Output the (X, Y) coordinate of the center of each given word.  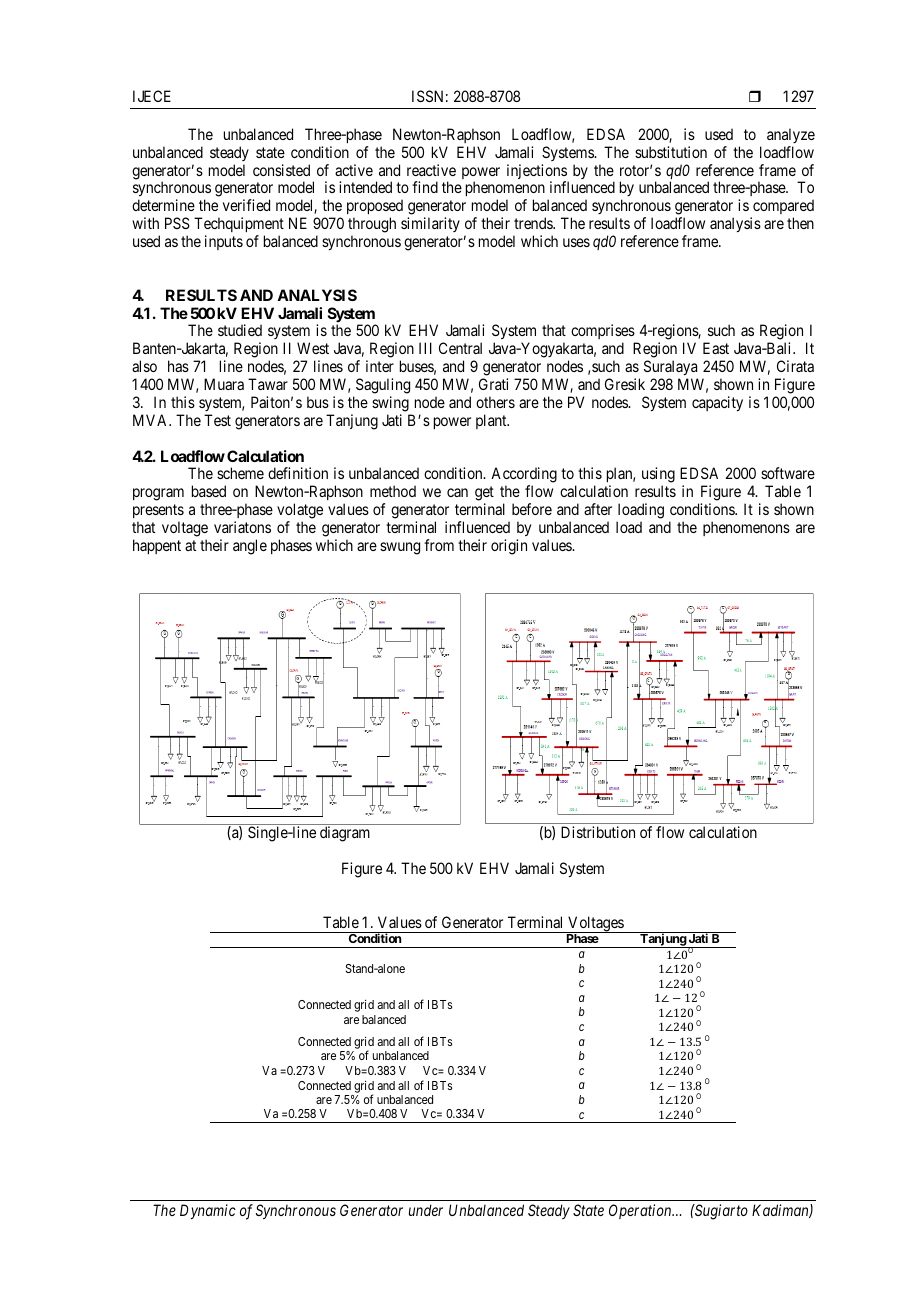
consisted (281, 170)
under (426, 1210)
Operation (641, 1211)
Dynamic (208, 1211)
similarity (430, 224)
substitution (671, 152)
